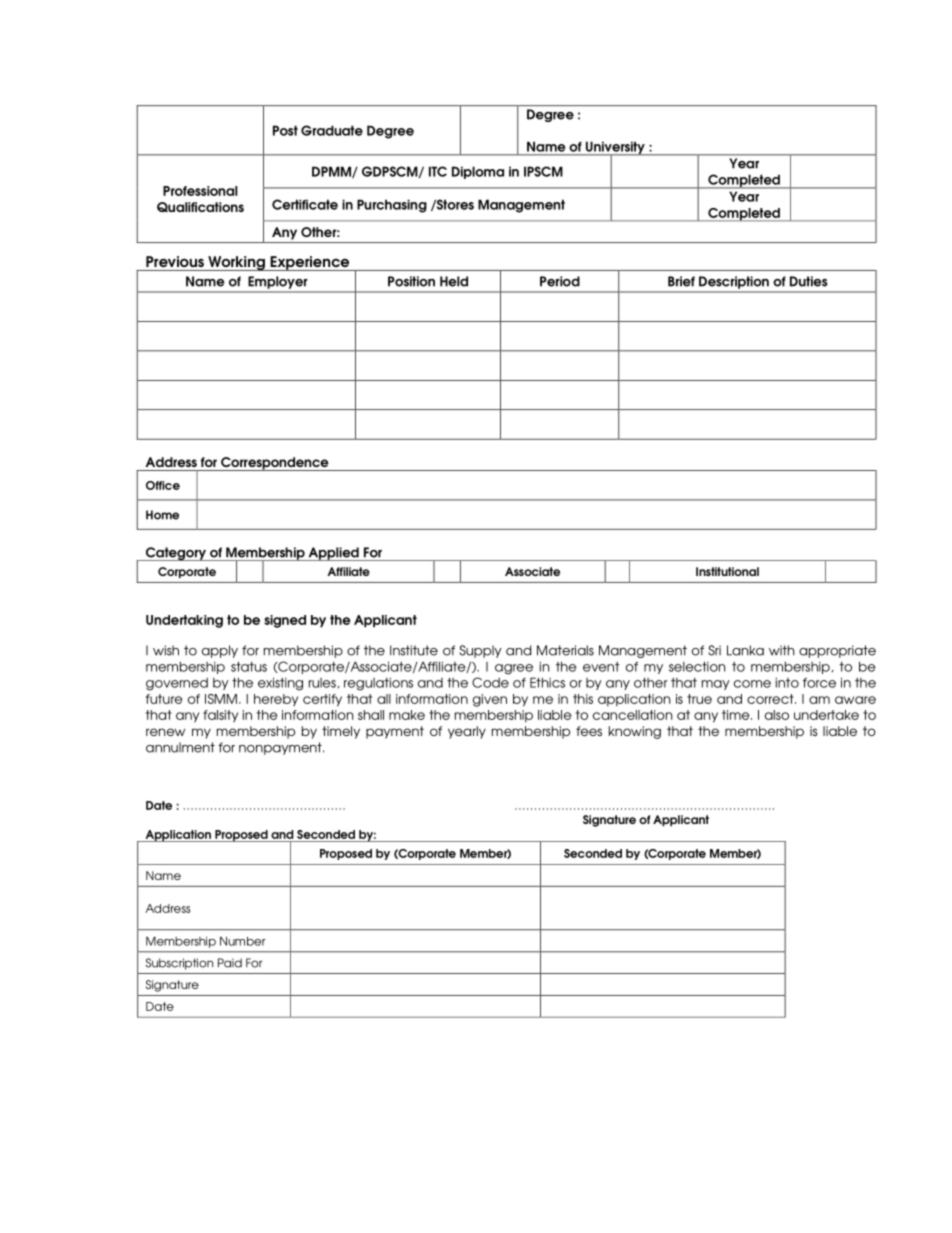 Image resolution: width=952 pixels, height=1233 pixels. Describe the element at coordinates (478, 172) in the page. I see `Diploma` at that location.
